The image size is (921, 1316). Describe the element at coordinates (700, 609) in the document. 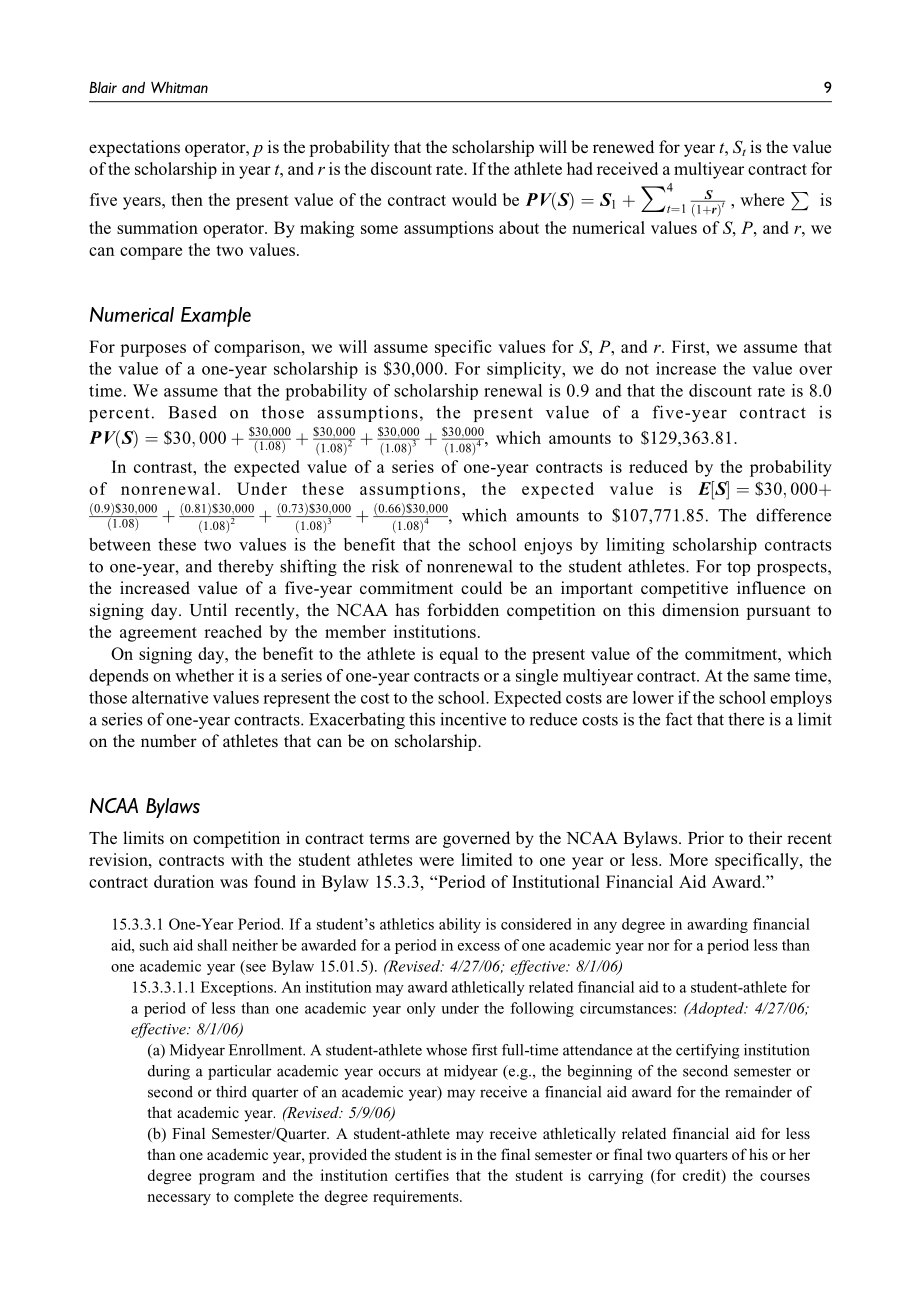

I see `dimension` at that location.
